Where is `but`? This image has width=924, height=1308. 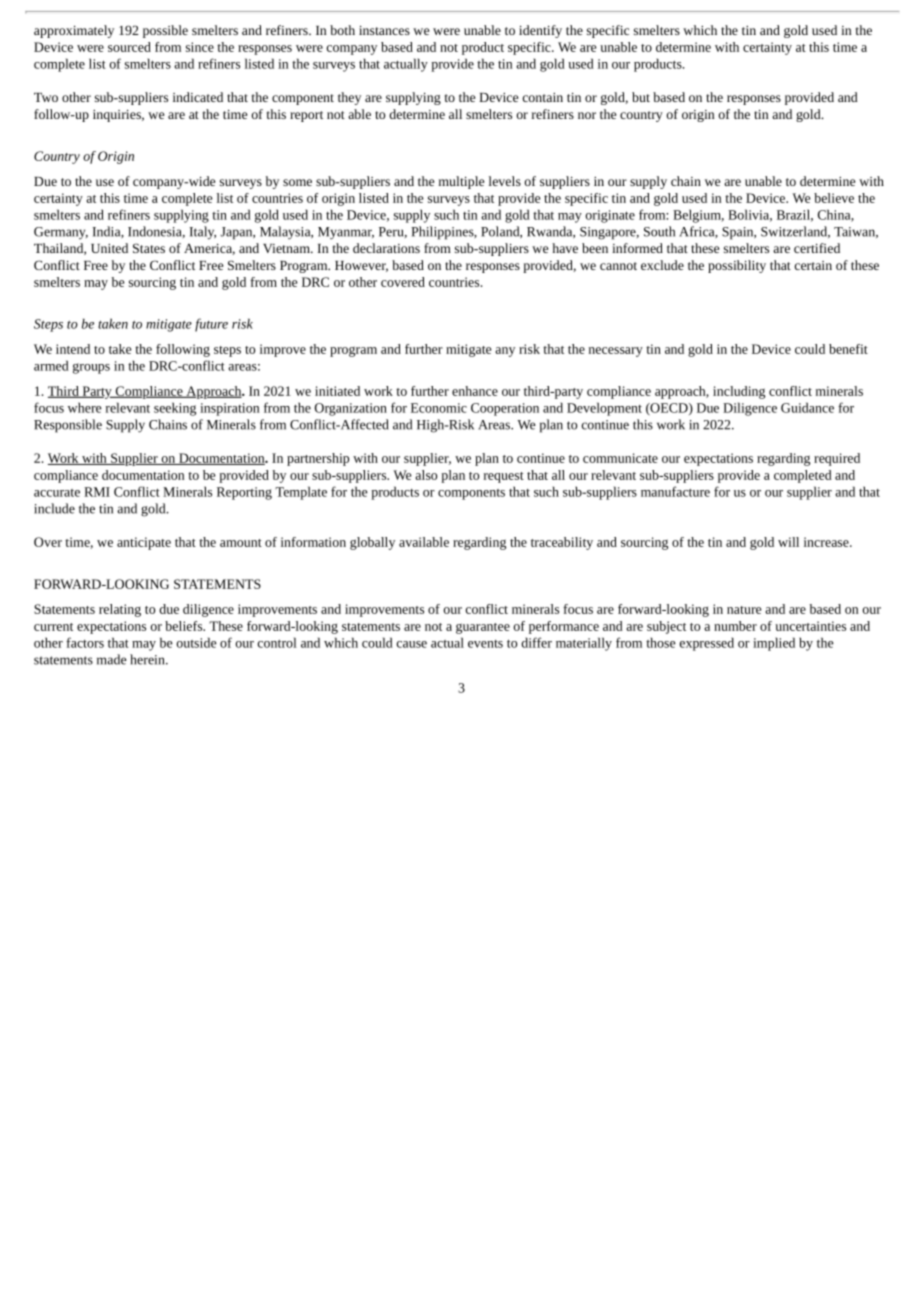
but is located at coordinates (641, 97).
